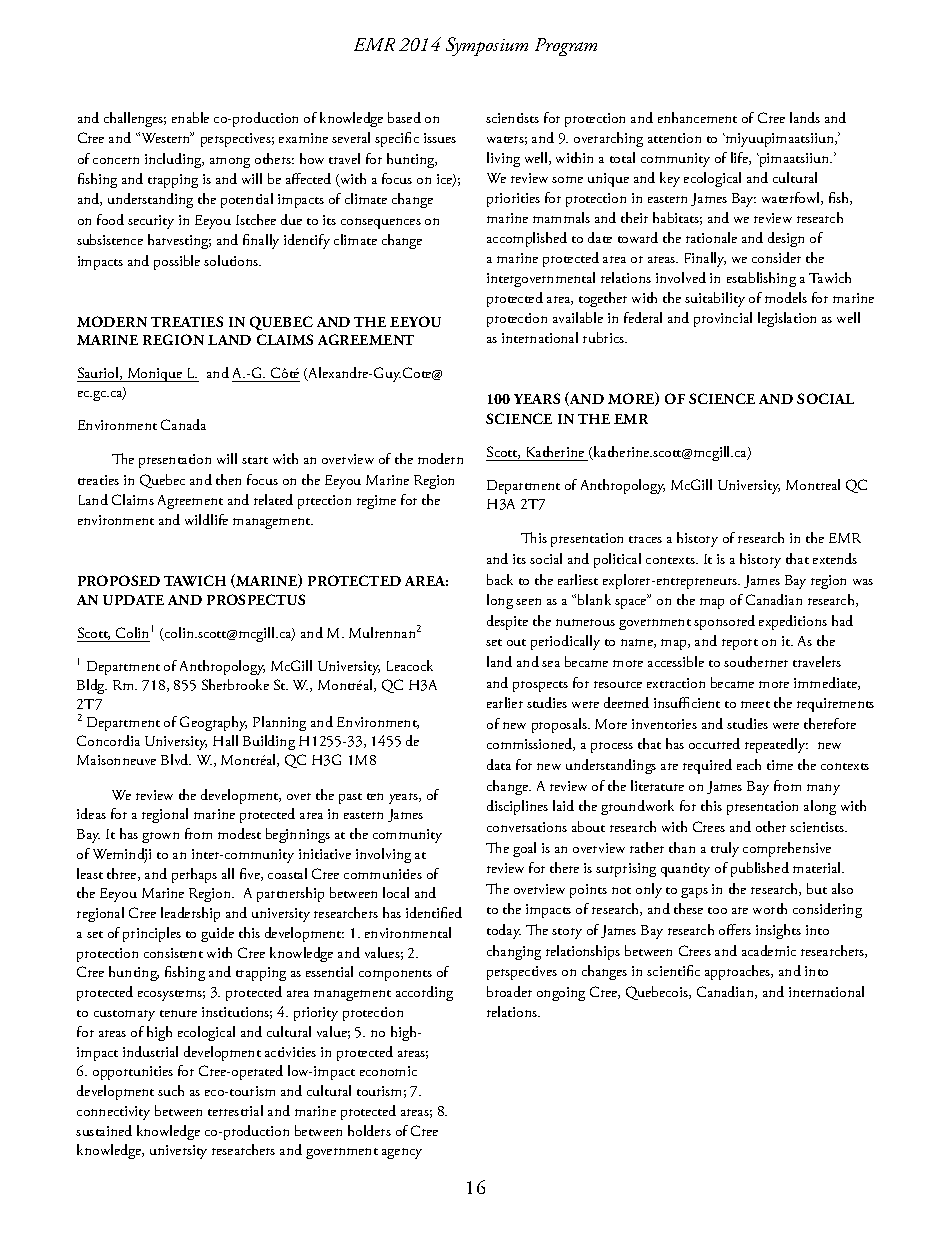 The height and width of the page is (1233, 952). I want to click on legislation, so click(787, 319).
